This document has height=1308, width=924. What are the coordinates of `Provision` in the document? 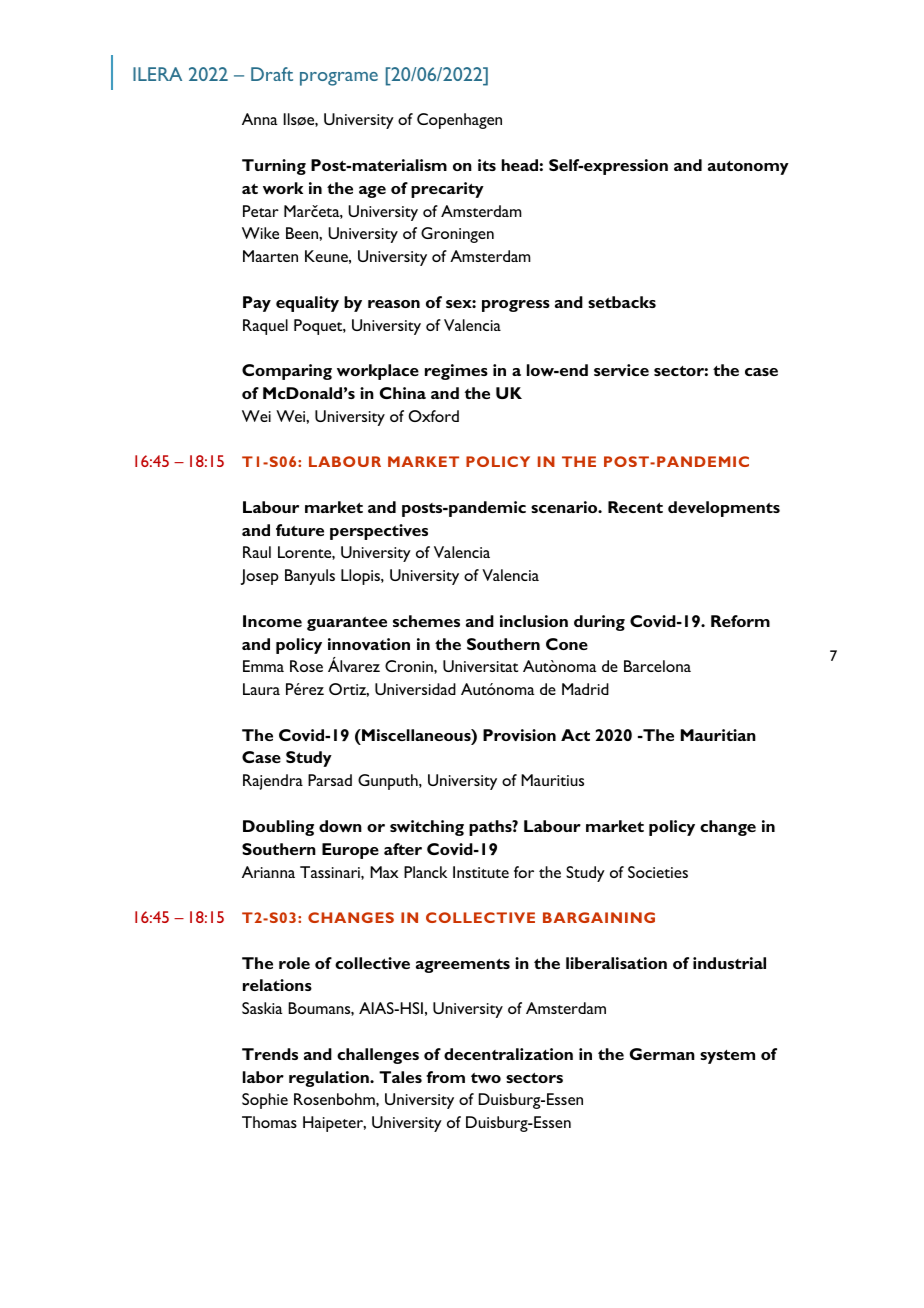 It's located at (519, 735).
